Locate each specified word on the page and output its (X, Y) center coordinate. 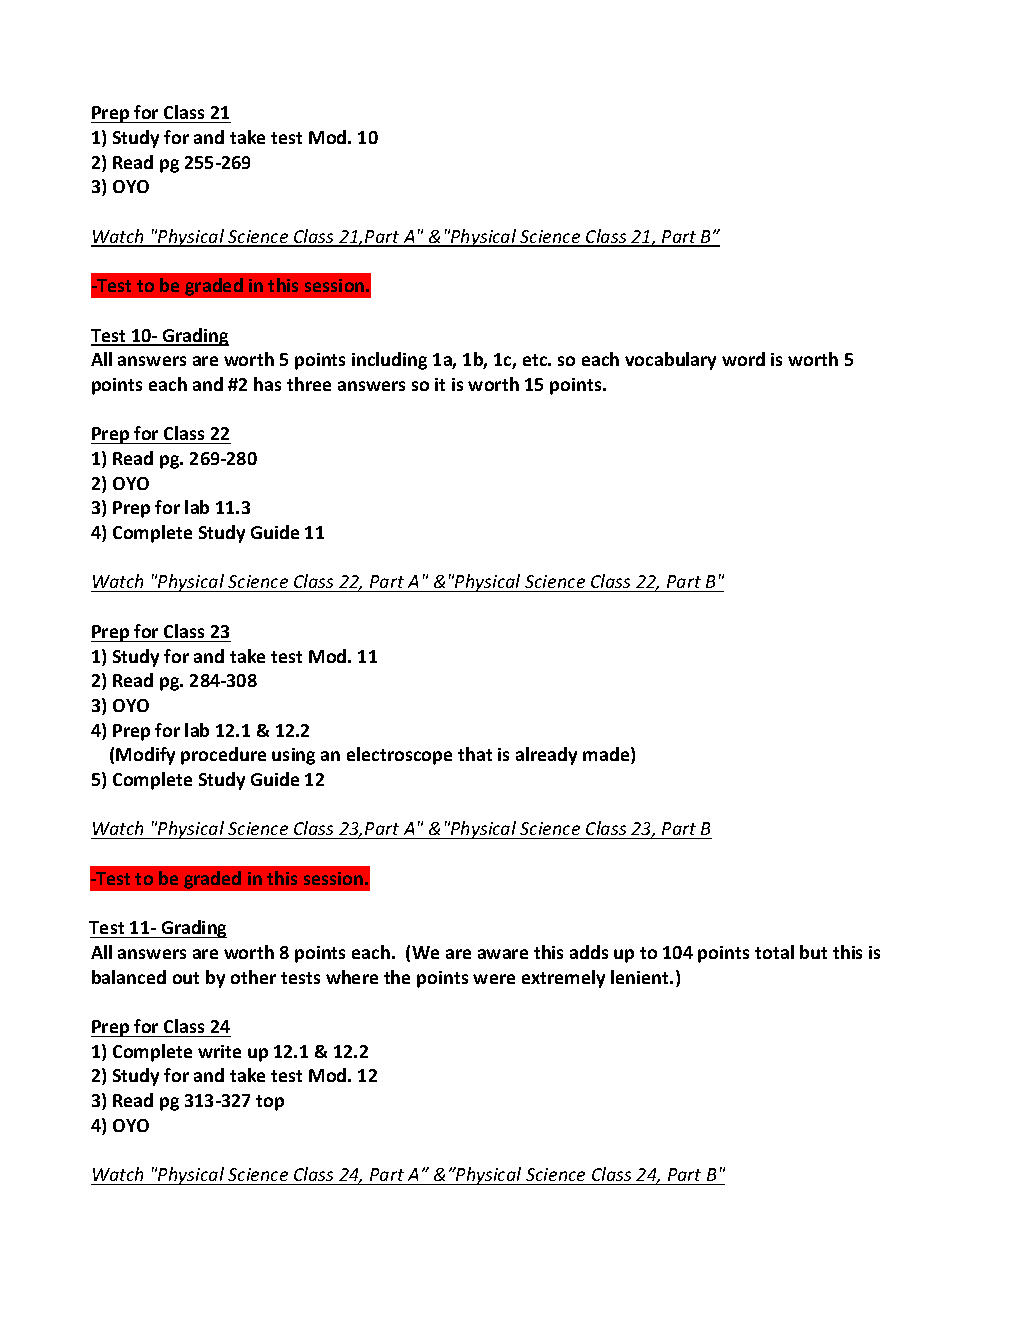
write (219, 1051)
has (267, 384)
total (774, 952)
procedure (223, 756)
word (743, 359)
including (389, 361)
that (475, 754)
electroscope (399, 756)
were (494, 979)
